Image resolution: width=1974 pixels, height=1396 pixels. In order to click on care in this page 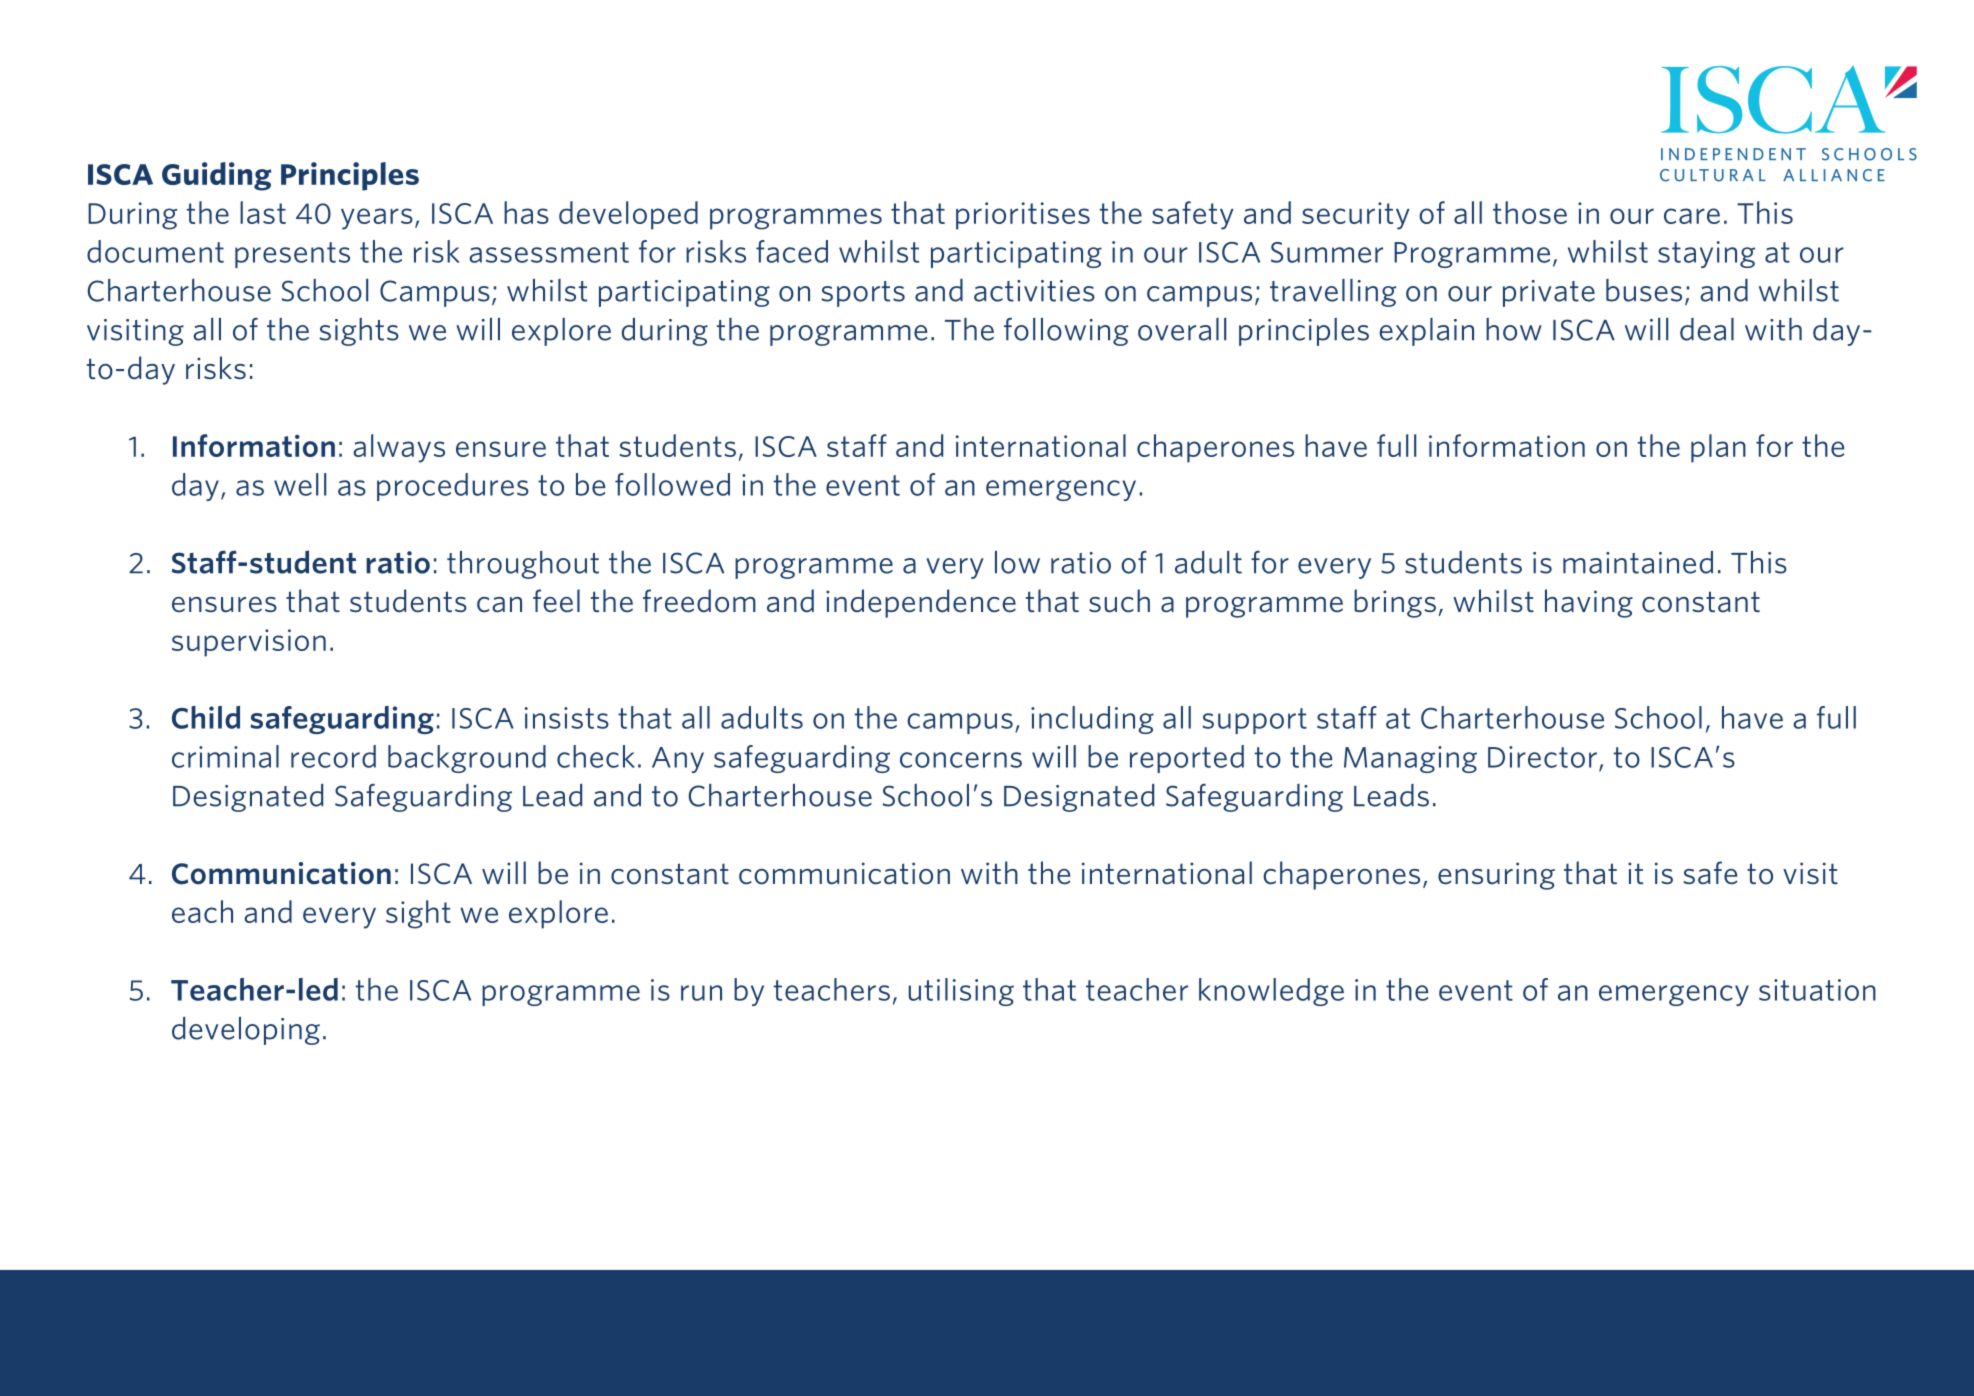, I will do `click(1692, 216)`.
